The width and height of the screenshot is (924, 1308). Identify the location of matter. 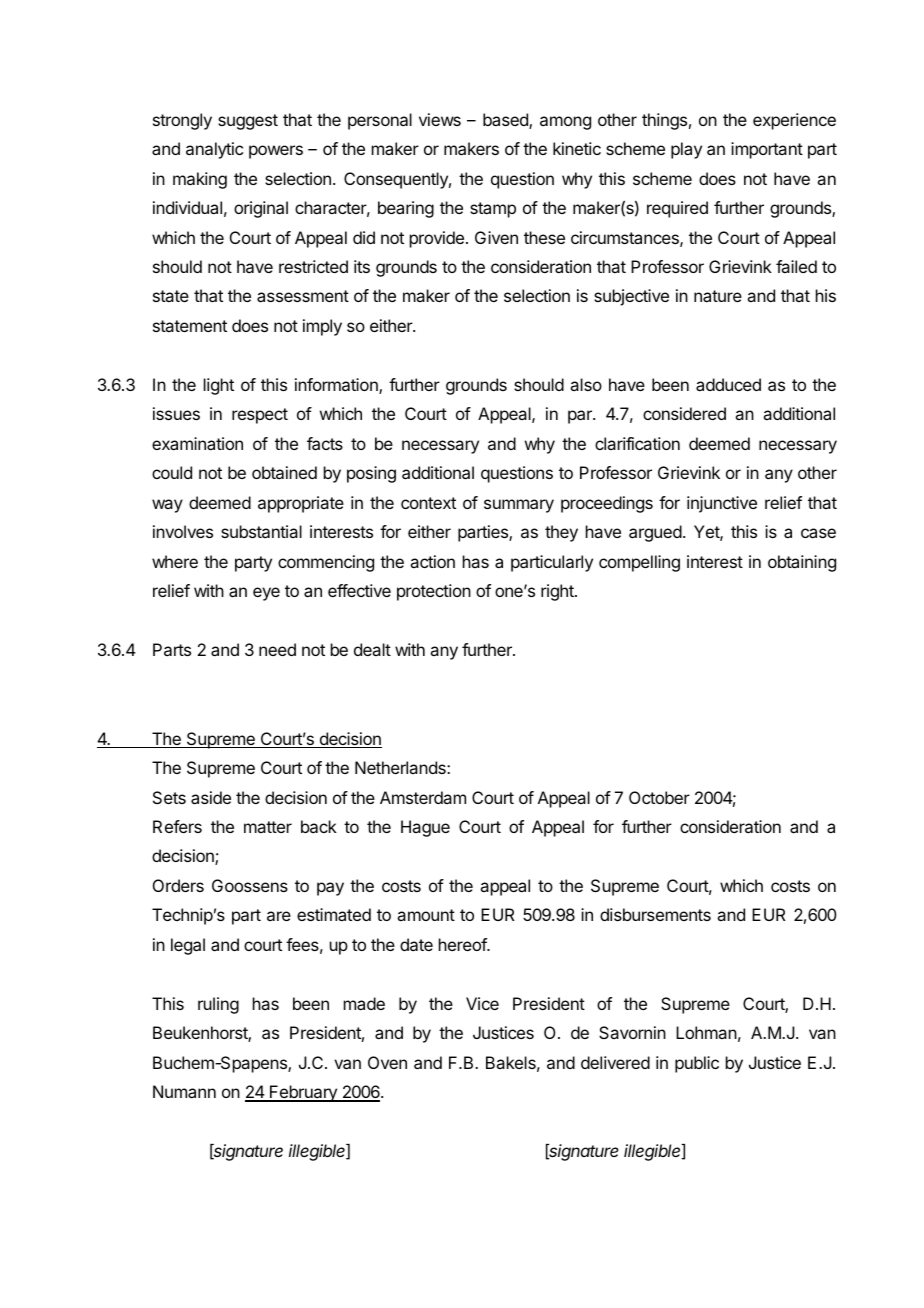
(268, 827).
